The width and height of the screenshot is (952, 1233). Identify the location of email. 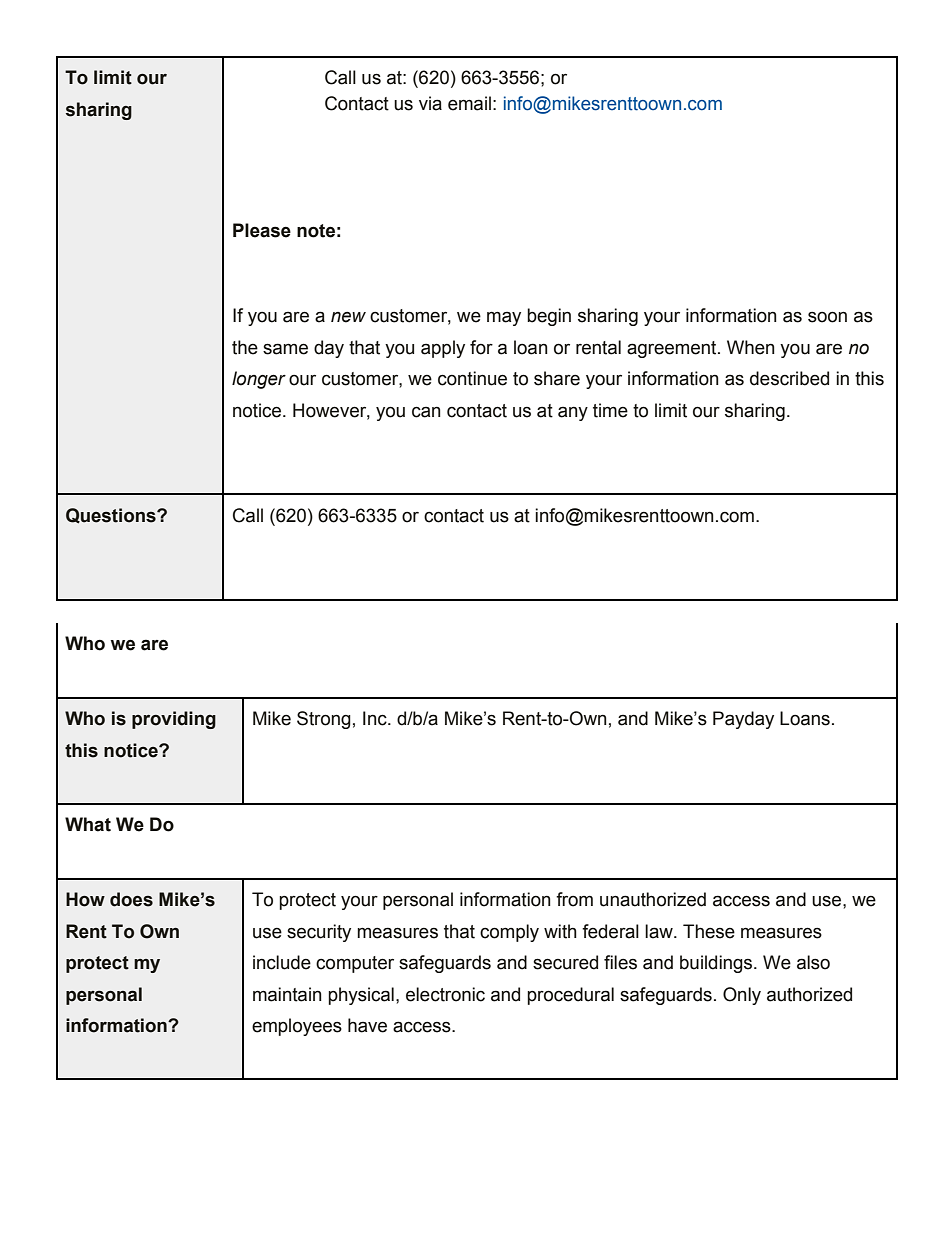
(469, 103).
